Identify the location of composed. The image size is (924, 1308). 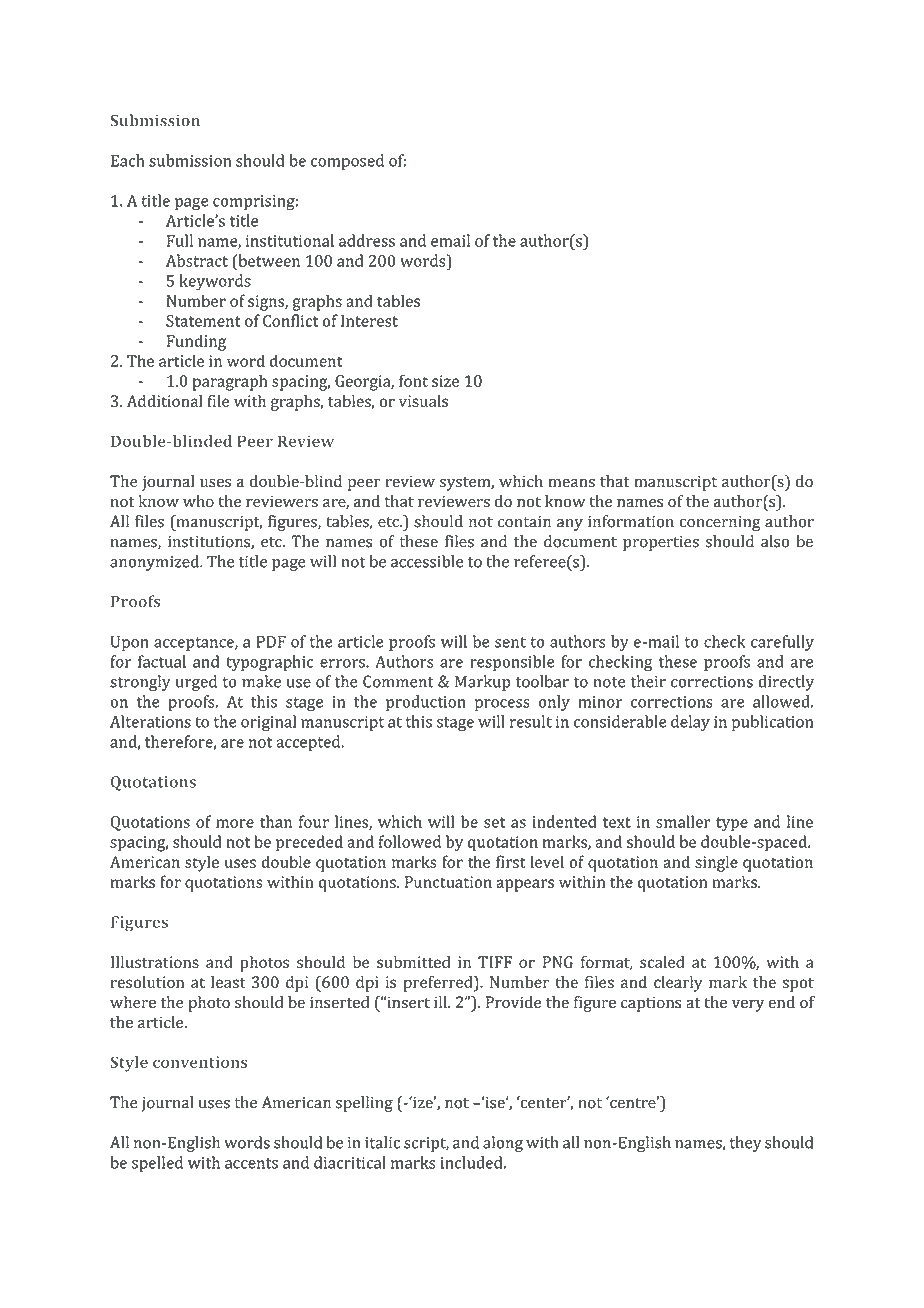
(347, 162).
